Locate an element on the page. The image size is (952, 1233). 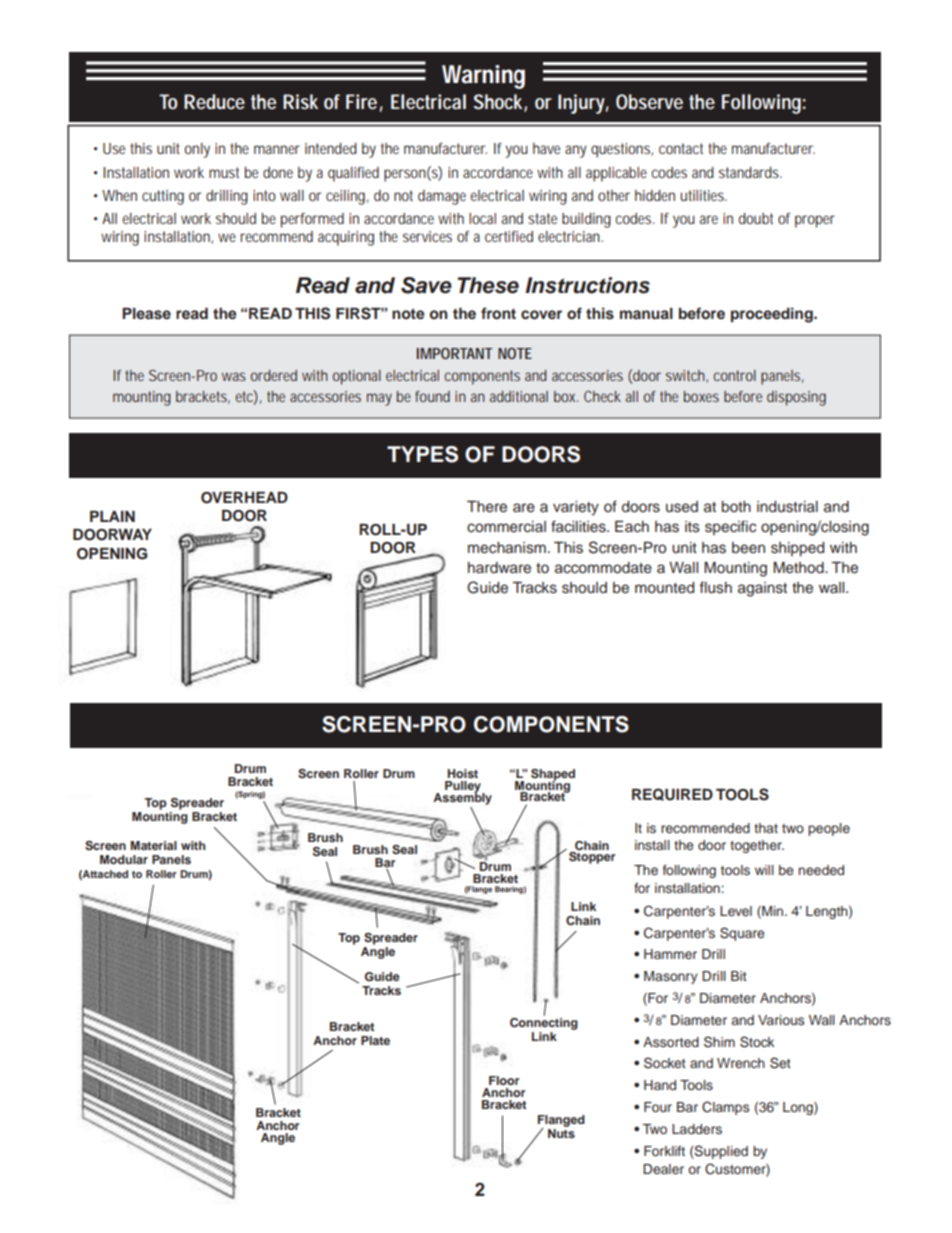
Reduce is located at coordinates (214, 101).
